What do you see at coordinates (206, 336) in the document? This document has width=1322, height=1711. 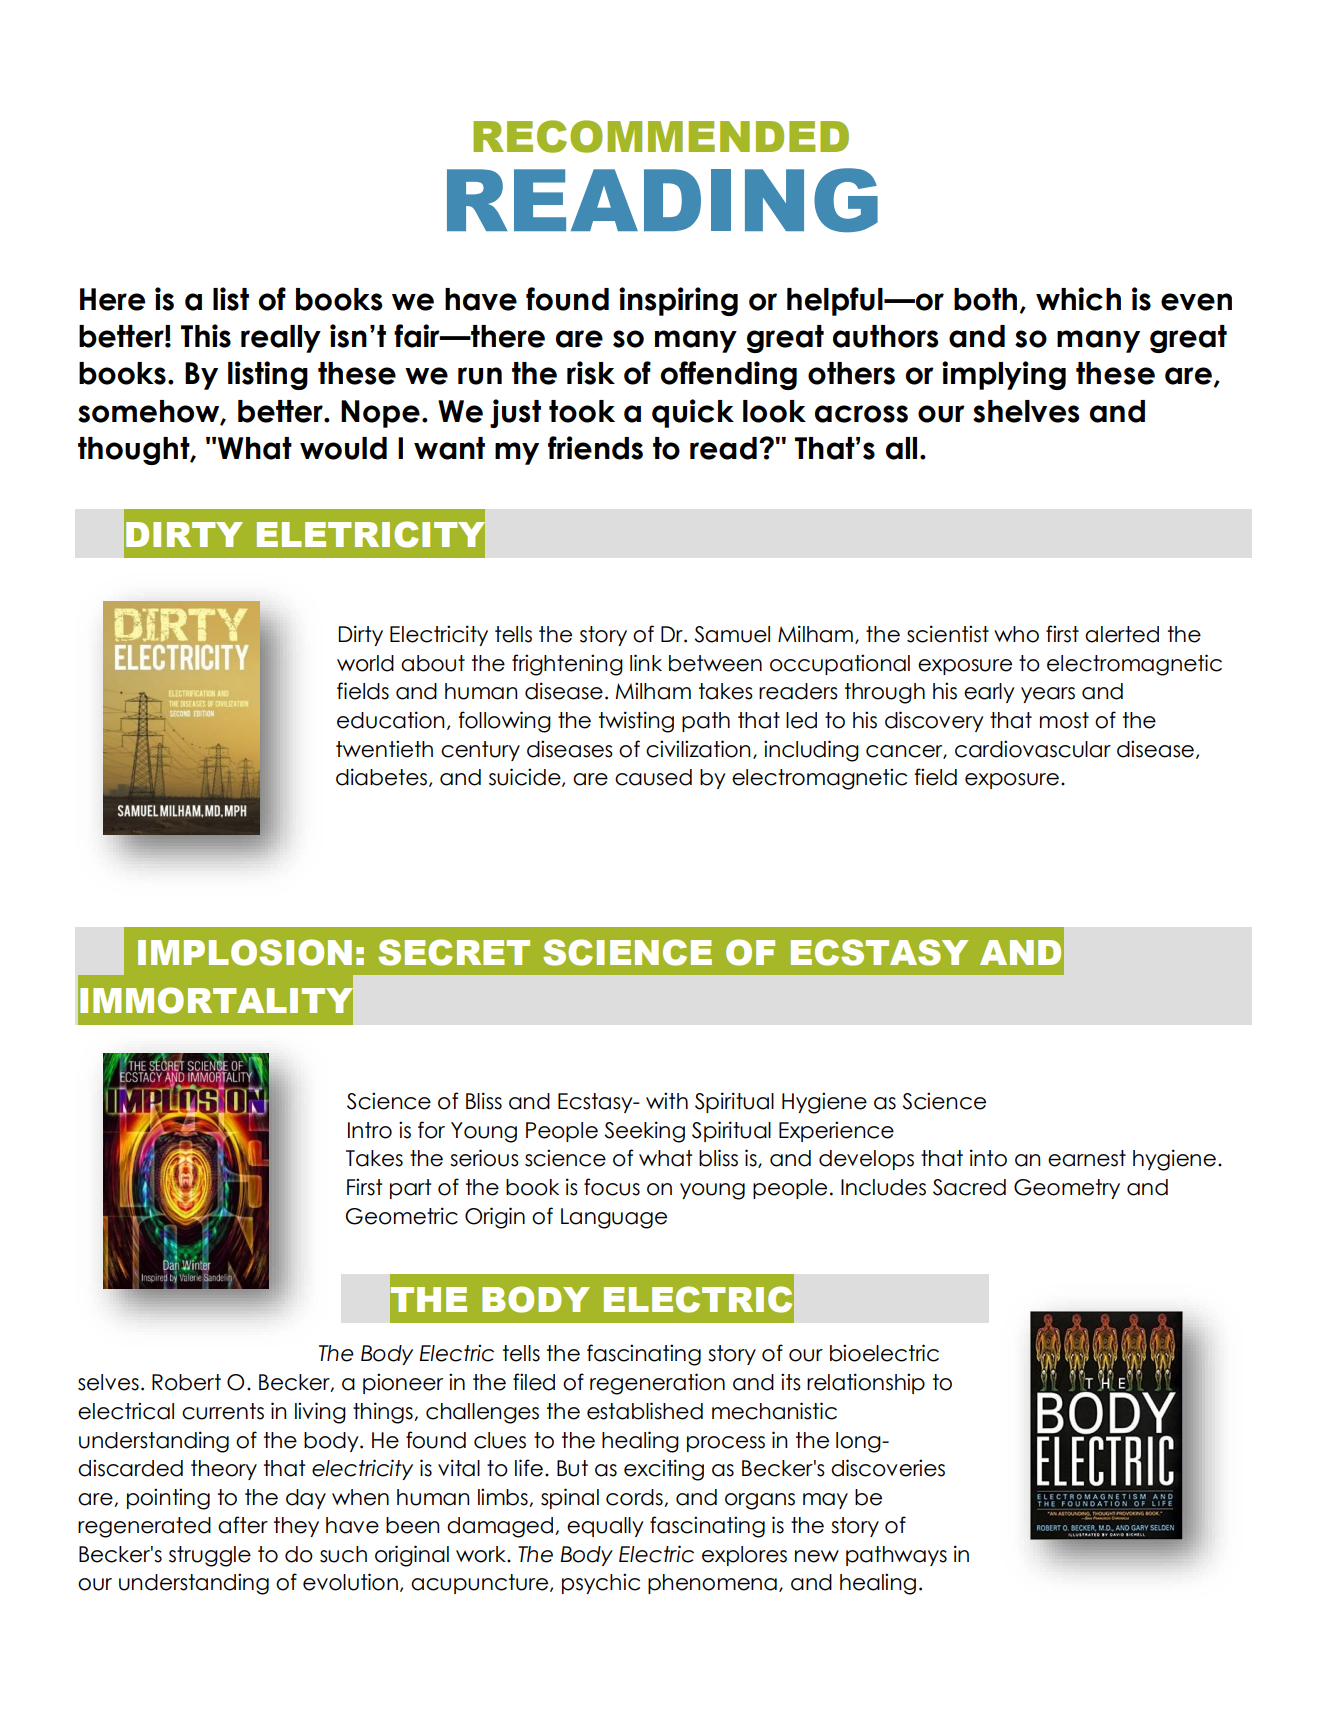 I see `This` at bounding box center [206, 336].
